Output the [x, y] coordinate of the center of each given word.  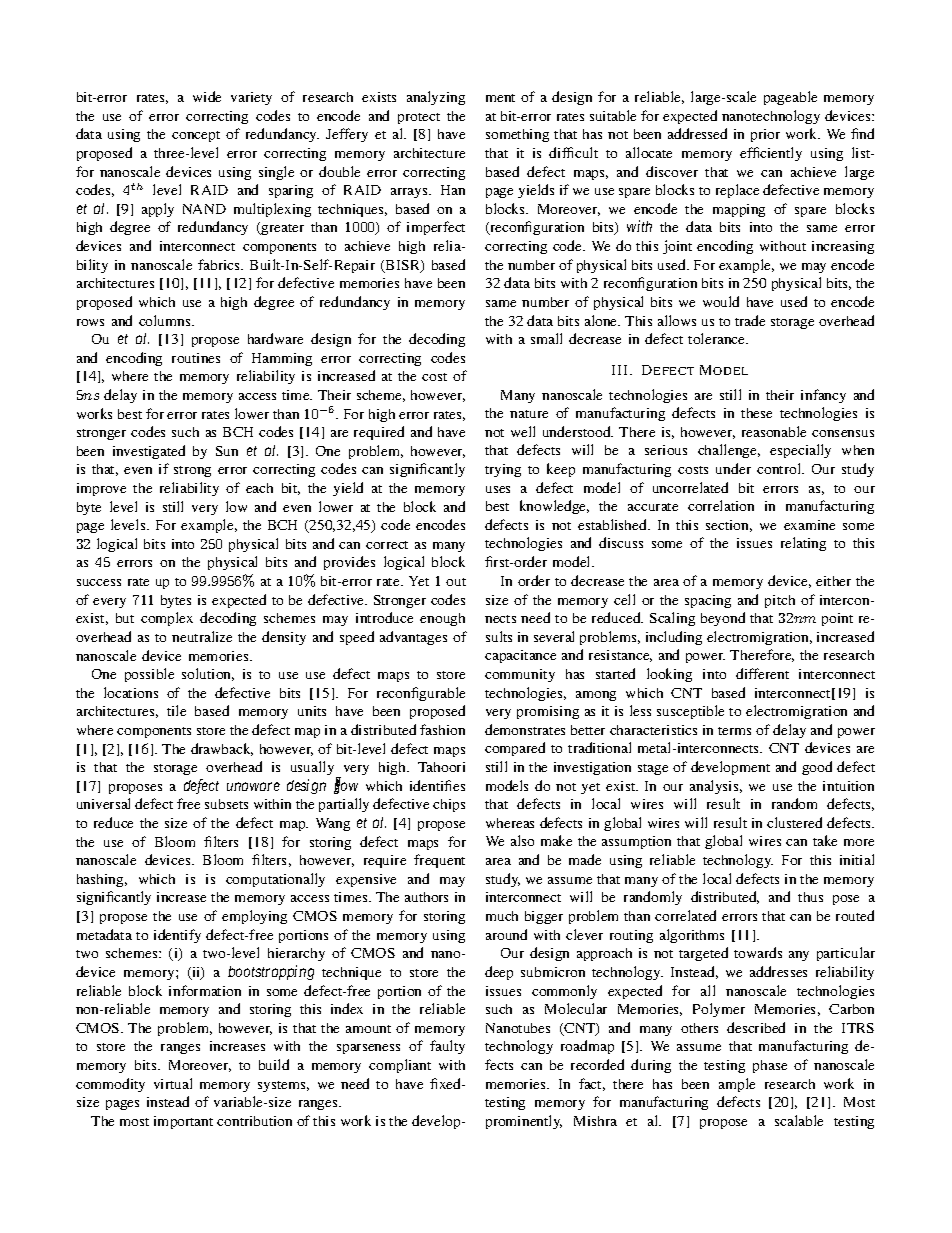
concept [196, 136]
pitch [780, 601]
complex [167, 619]
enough [442, 619]
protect [419, 118]
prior [765, 135]
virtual [173, 1083]
